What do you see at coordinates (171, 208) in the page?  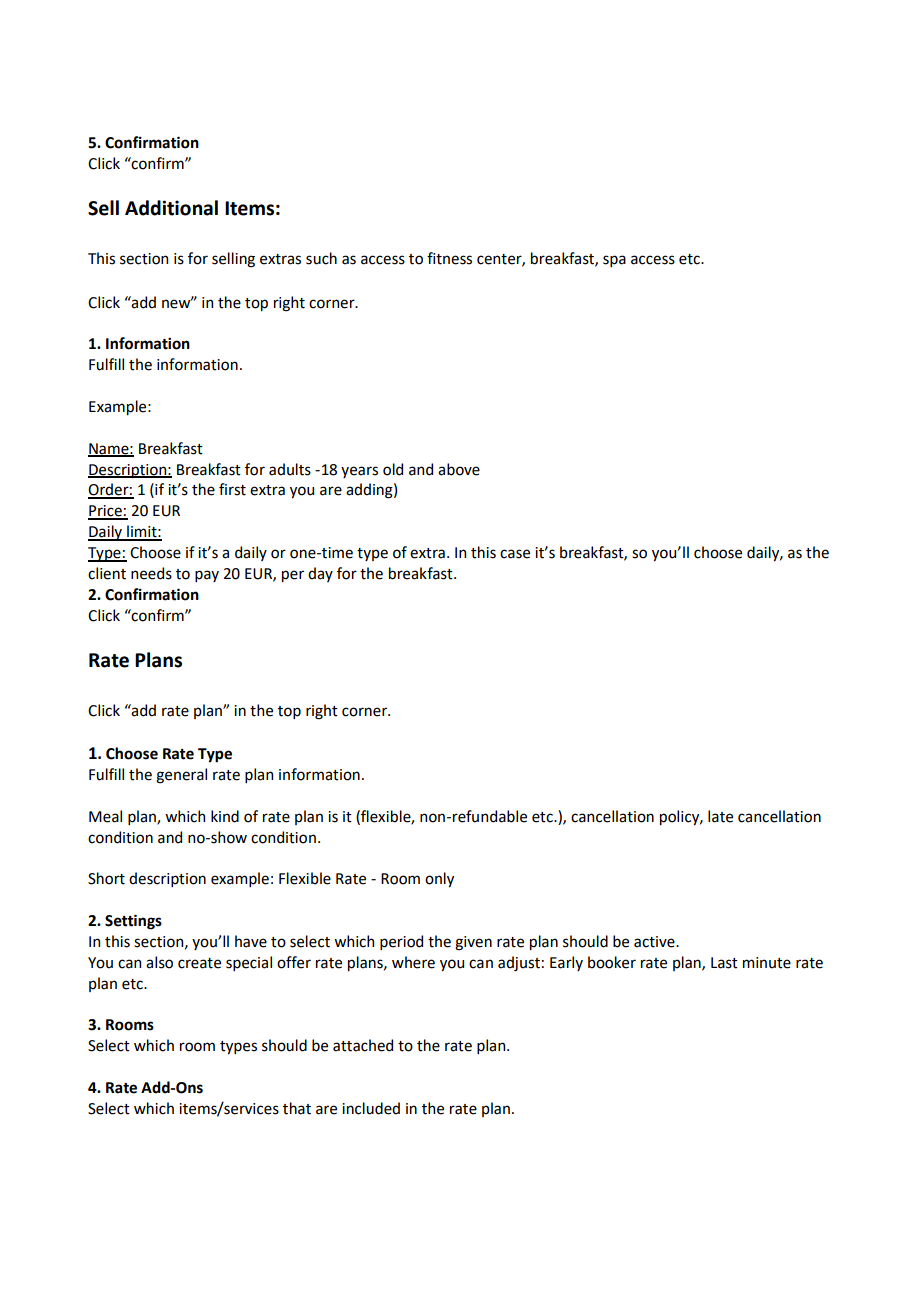 I see `Additional` at bounding box center [171, 208].
